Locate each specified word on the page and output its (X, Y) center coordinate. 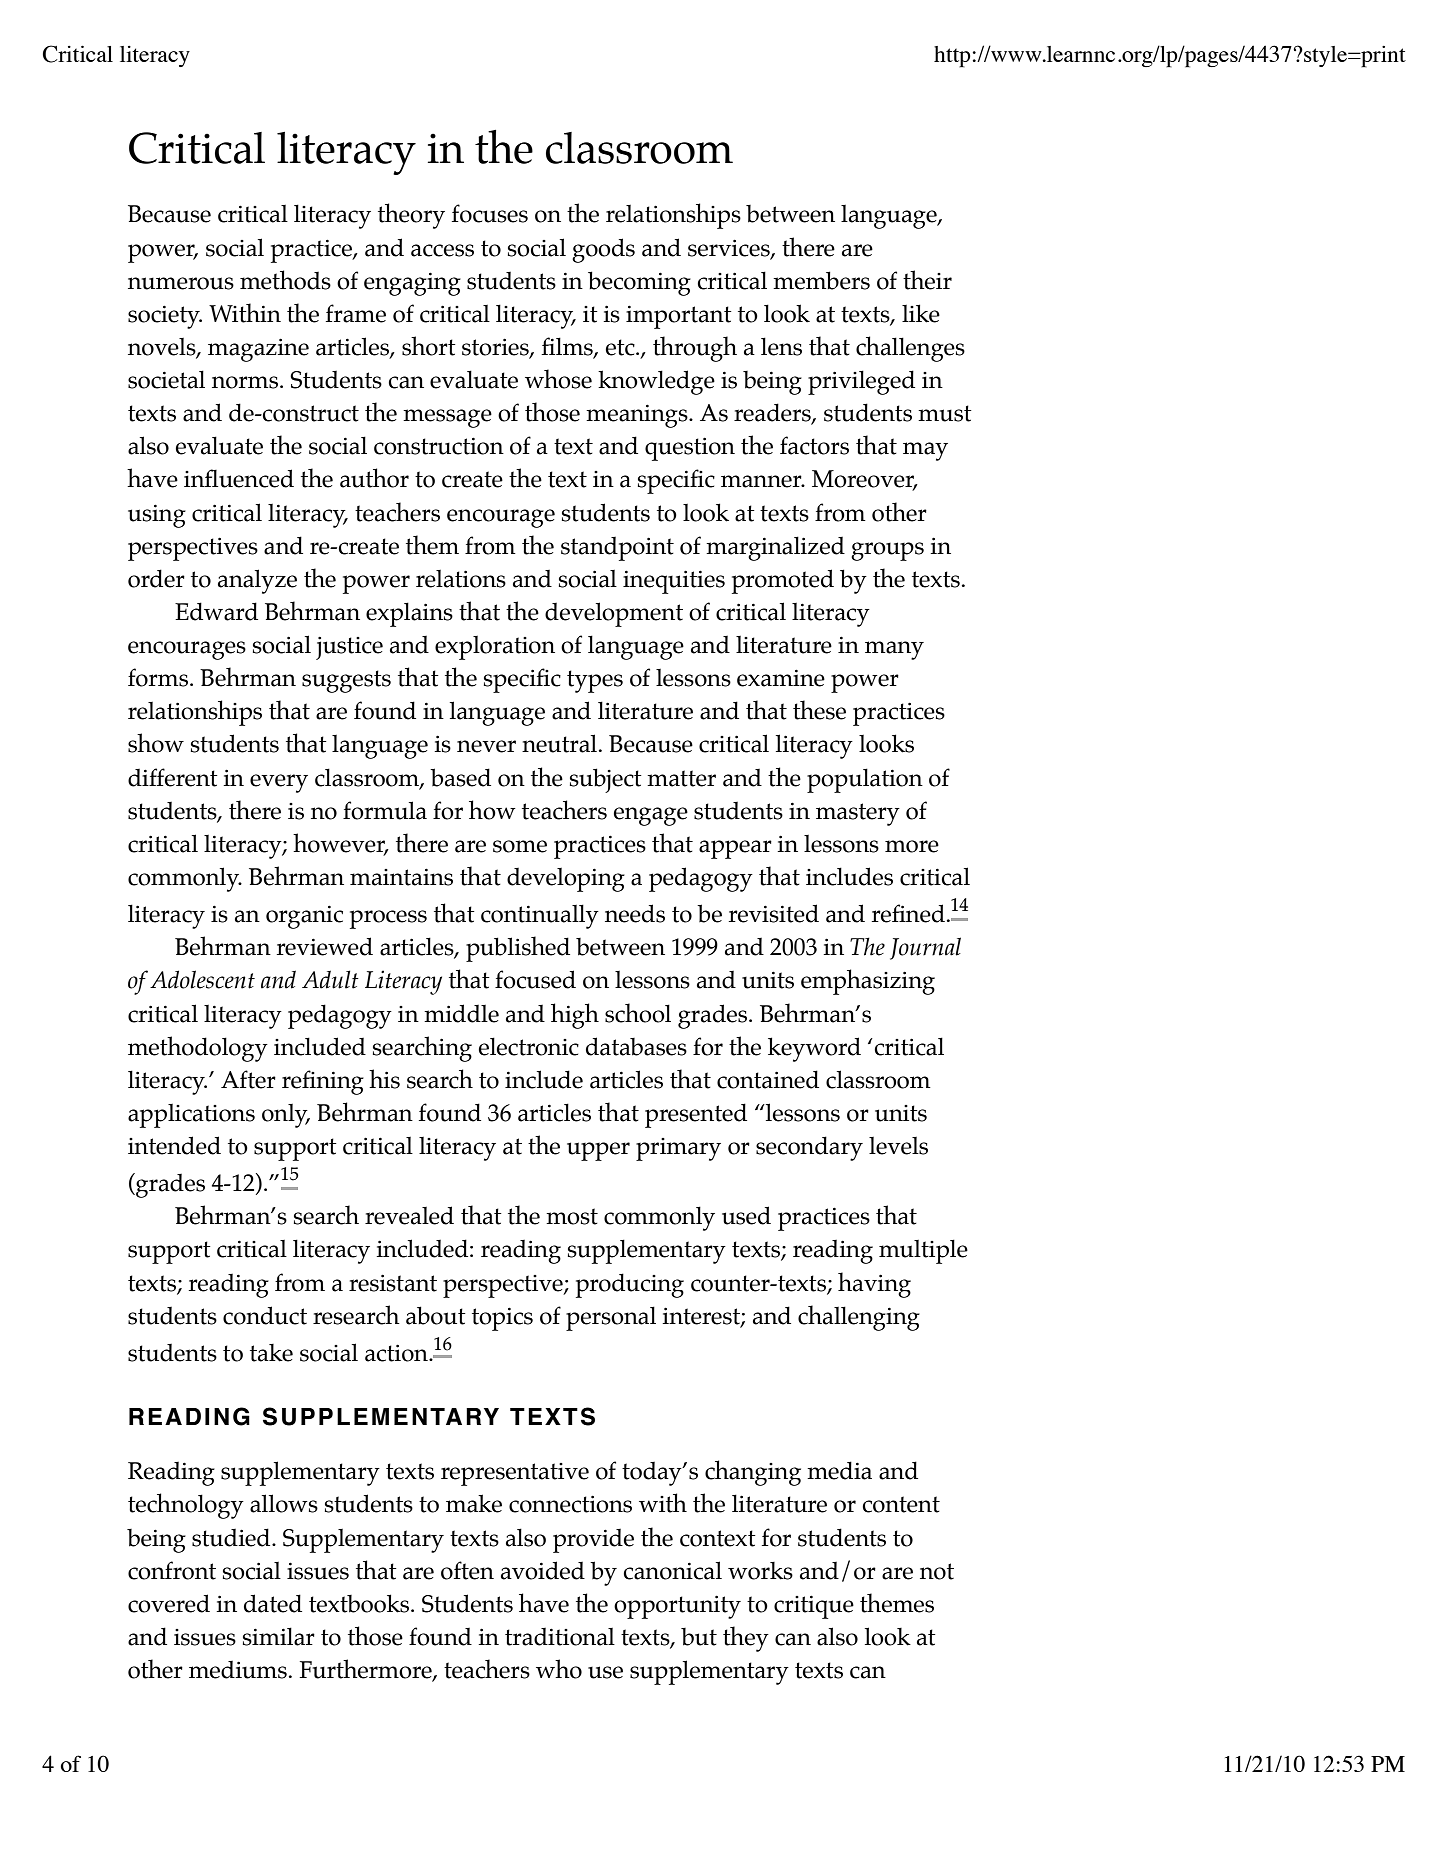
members (821, 280)
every (279, 783)
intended (174, 1145)
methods (285, 280)
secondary (809, 1148)
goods (603, 250)
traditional (560, 1637)
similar (279, 1636)
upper (598, 1151)
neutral (559, 743)
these (819, 710)
